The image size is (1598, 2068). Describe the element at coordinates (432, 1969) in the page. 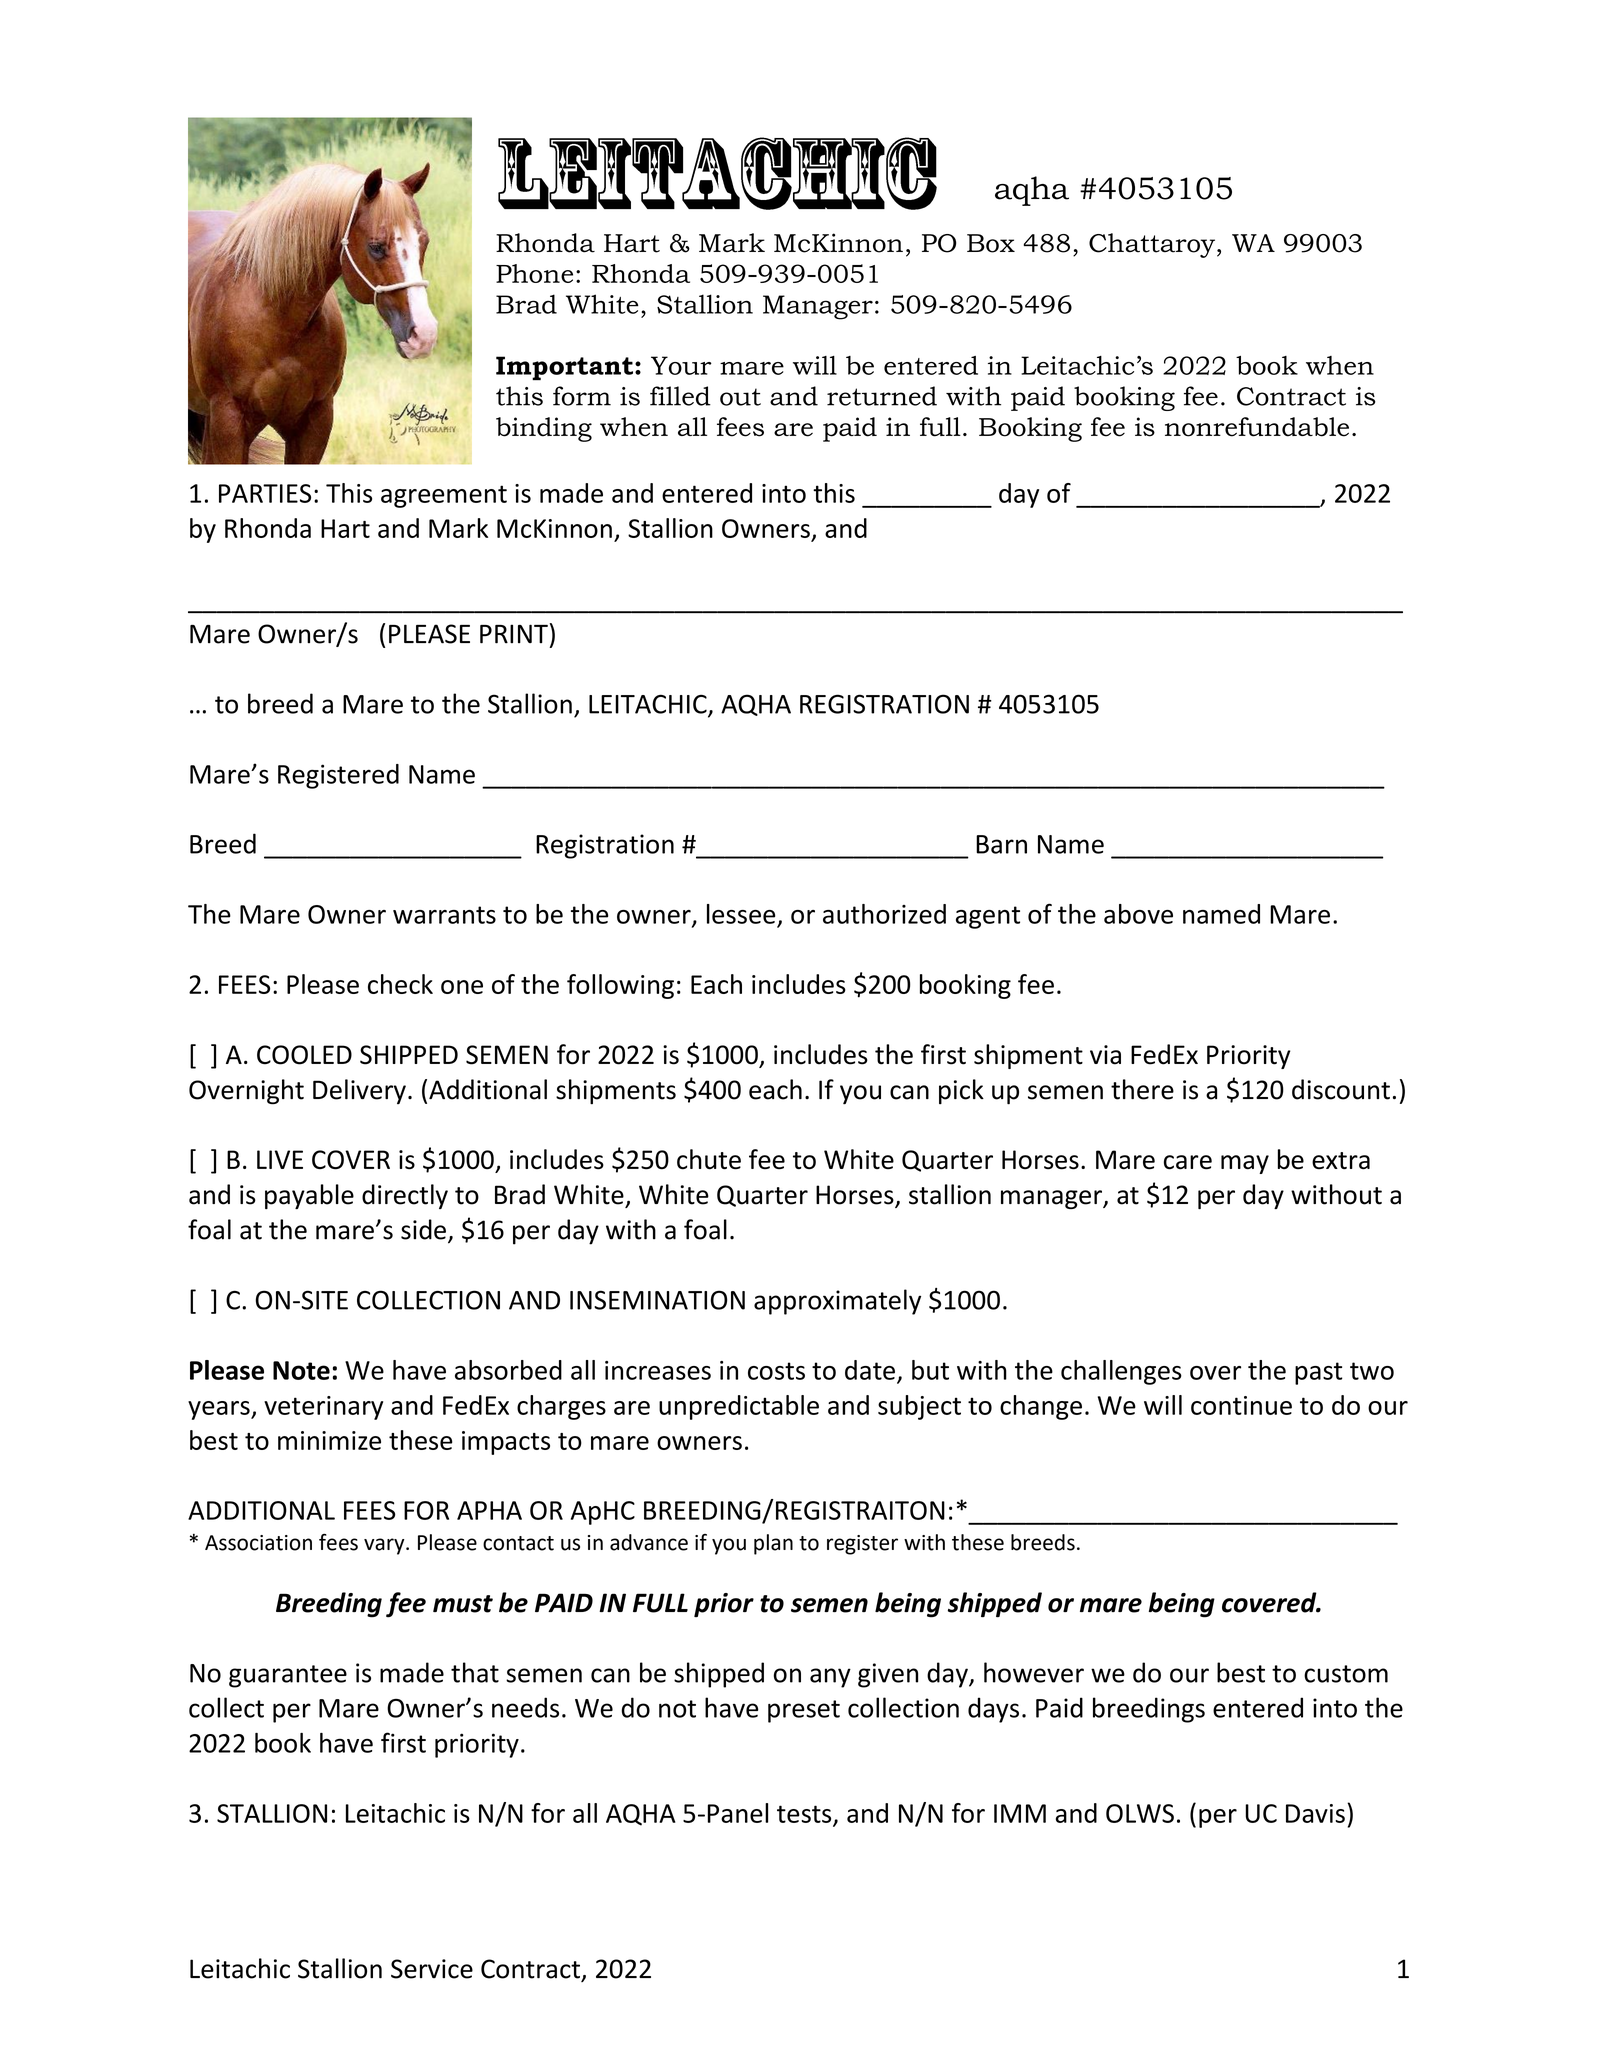

I see `Service` at that location.
